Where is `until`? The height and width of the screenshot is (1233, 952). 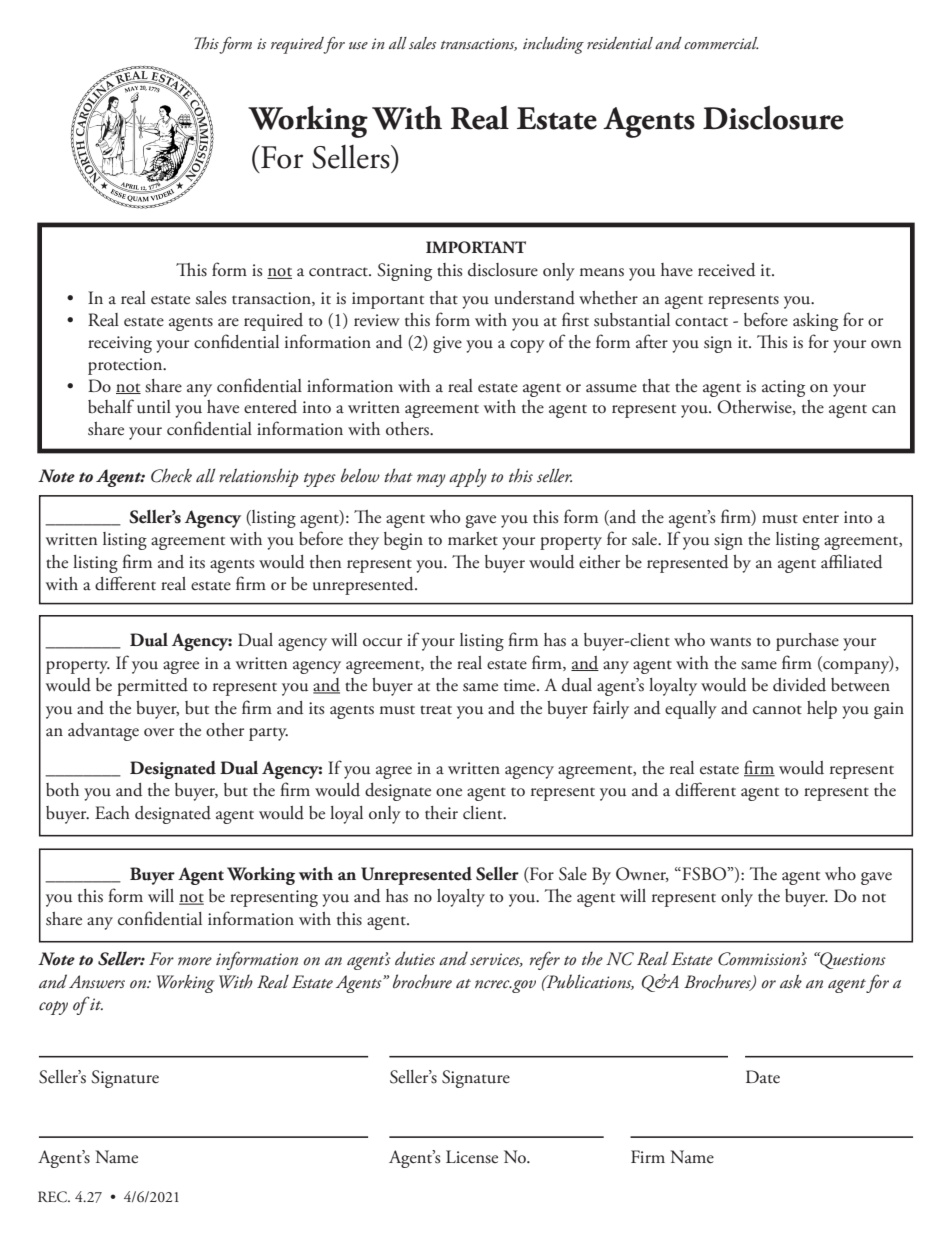 until is located at coordinates (154, 407).
